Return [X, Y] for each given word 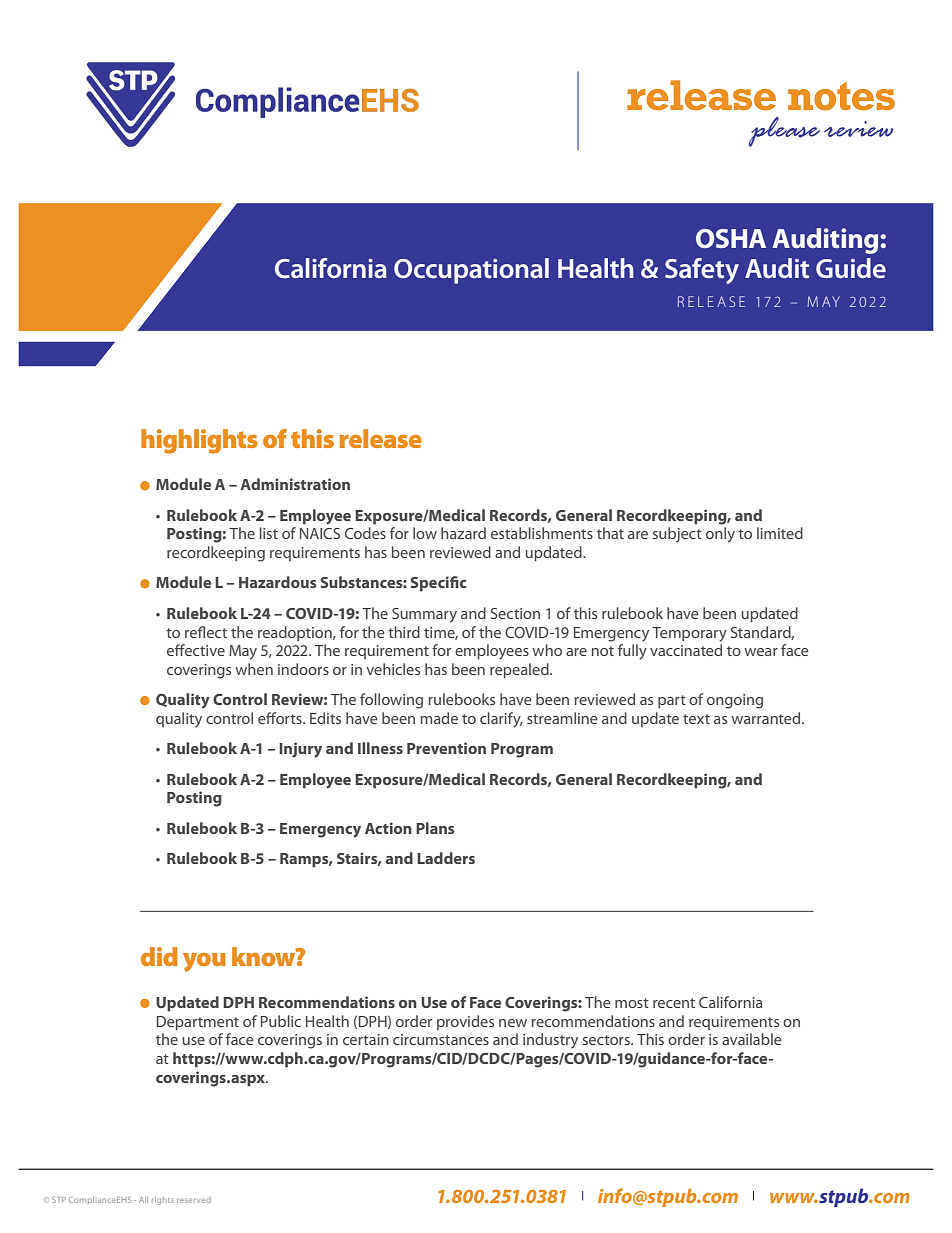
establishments [542, 533]
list [269, 533]
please [784, 132]
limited [780, 533]
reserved [194, 1200]
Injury [300, 750]
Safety [702, 271]
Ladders [446, 858]
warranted [767, 718]
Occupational [471, 271]
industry [550, 1041]
